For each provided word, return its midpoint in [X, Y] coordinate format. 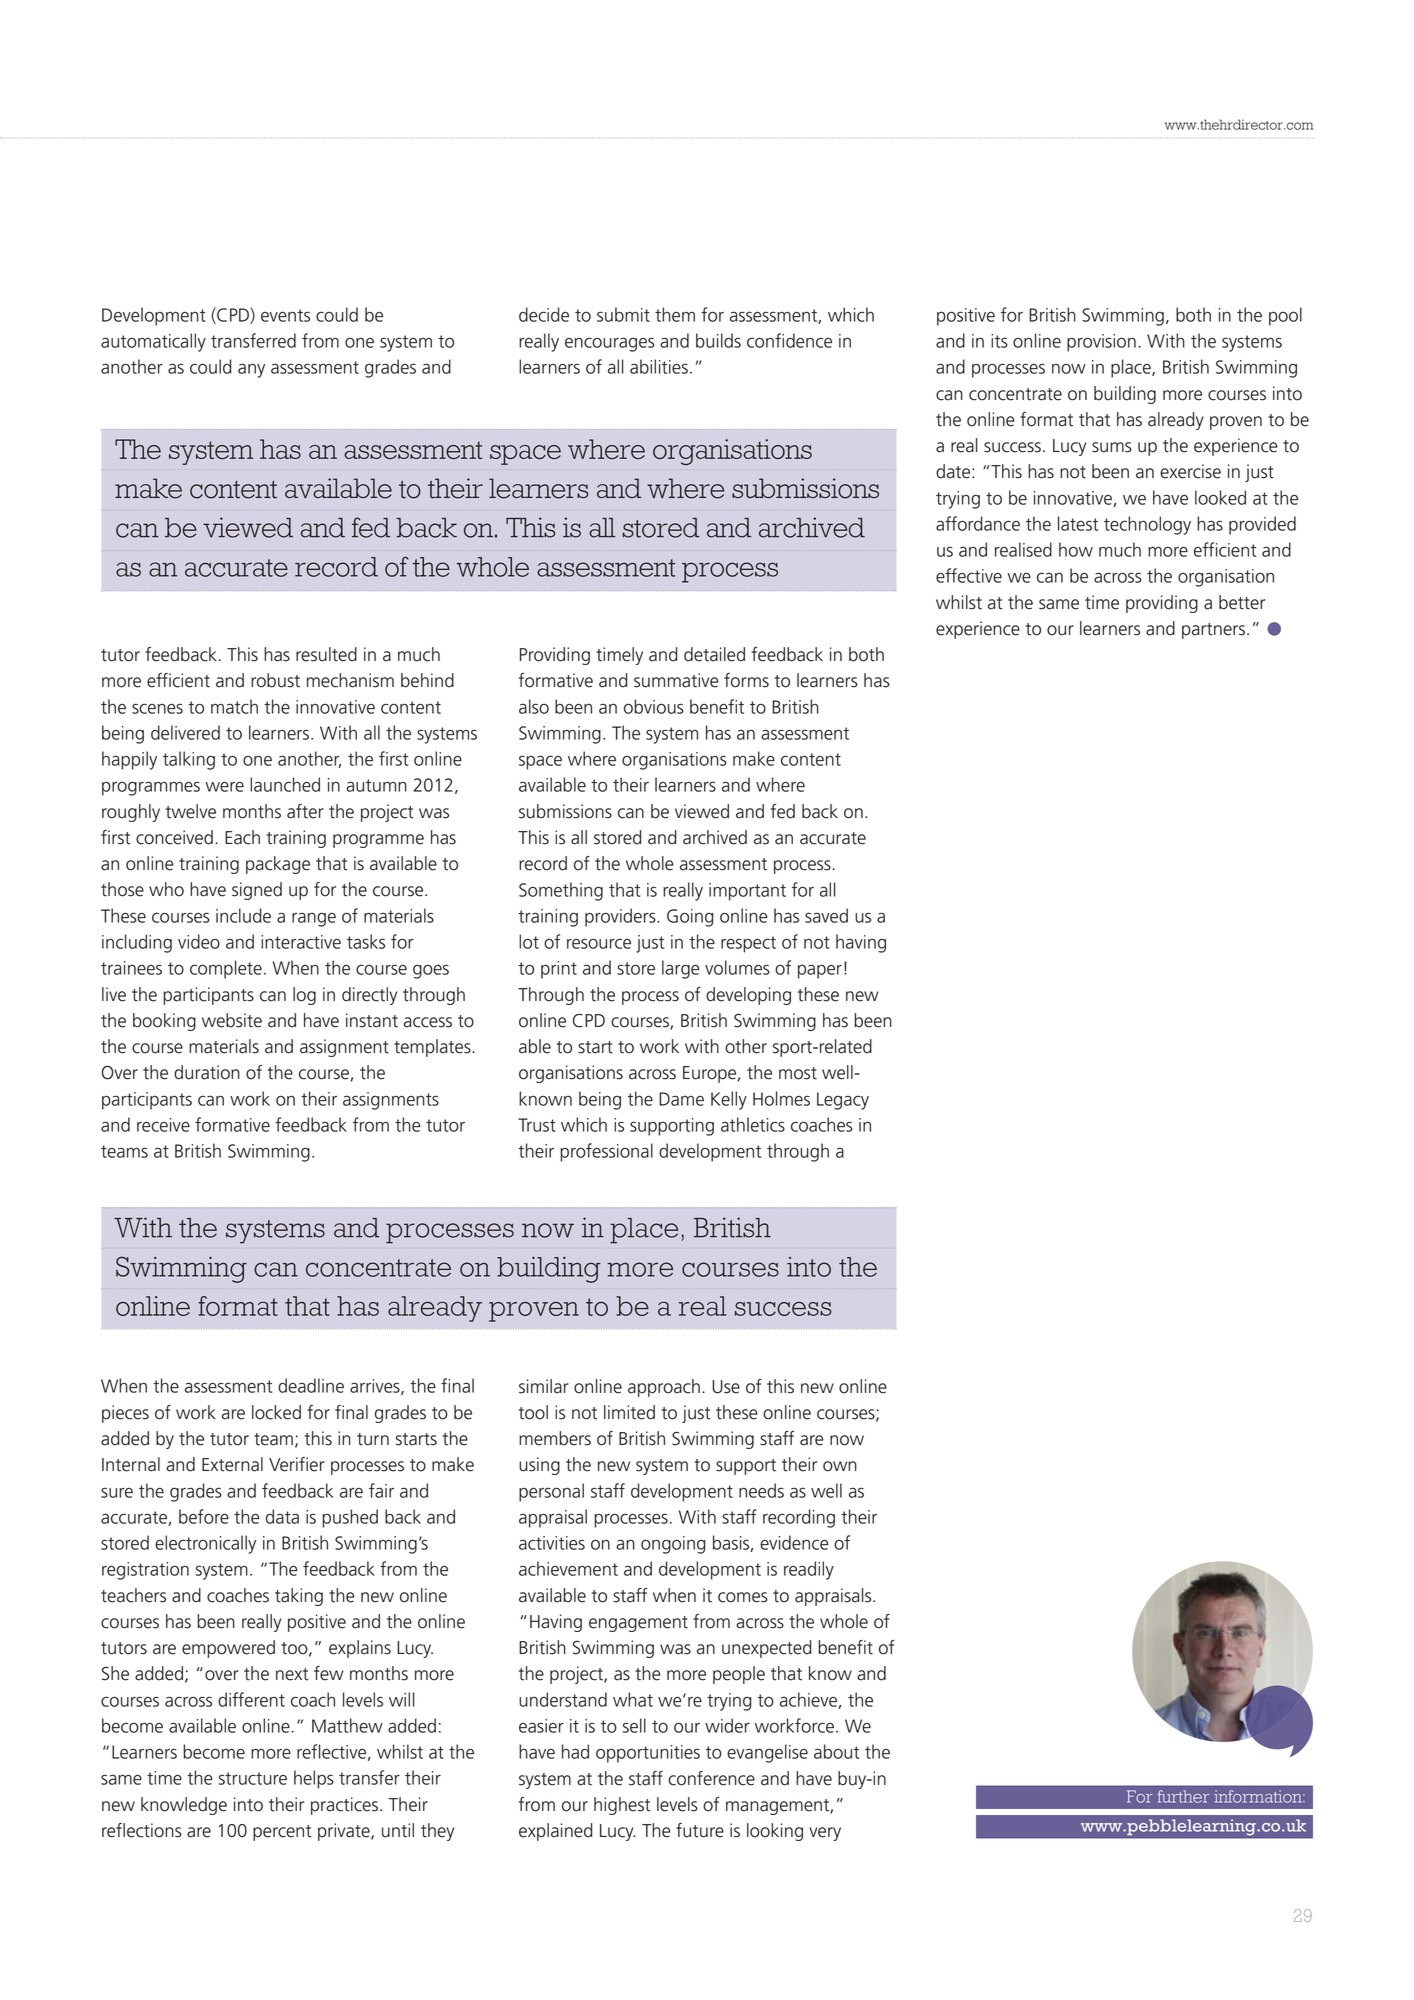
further [1183, 1796]
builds [718, 340]
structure [253, 1778]
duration [207, 1072]
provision [1101, 343]
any [251, 370]
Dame [681, 1099]
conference [711, 1778]
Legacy [843, 1101]
